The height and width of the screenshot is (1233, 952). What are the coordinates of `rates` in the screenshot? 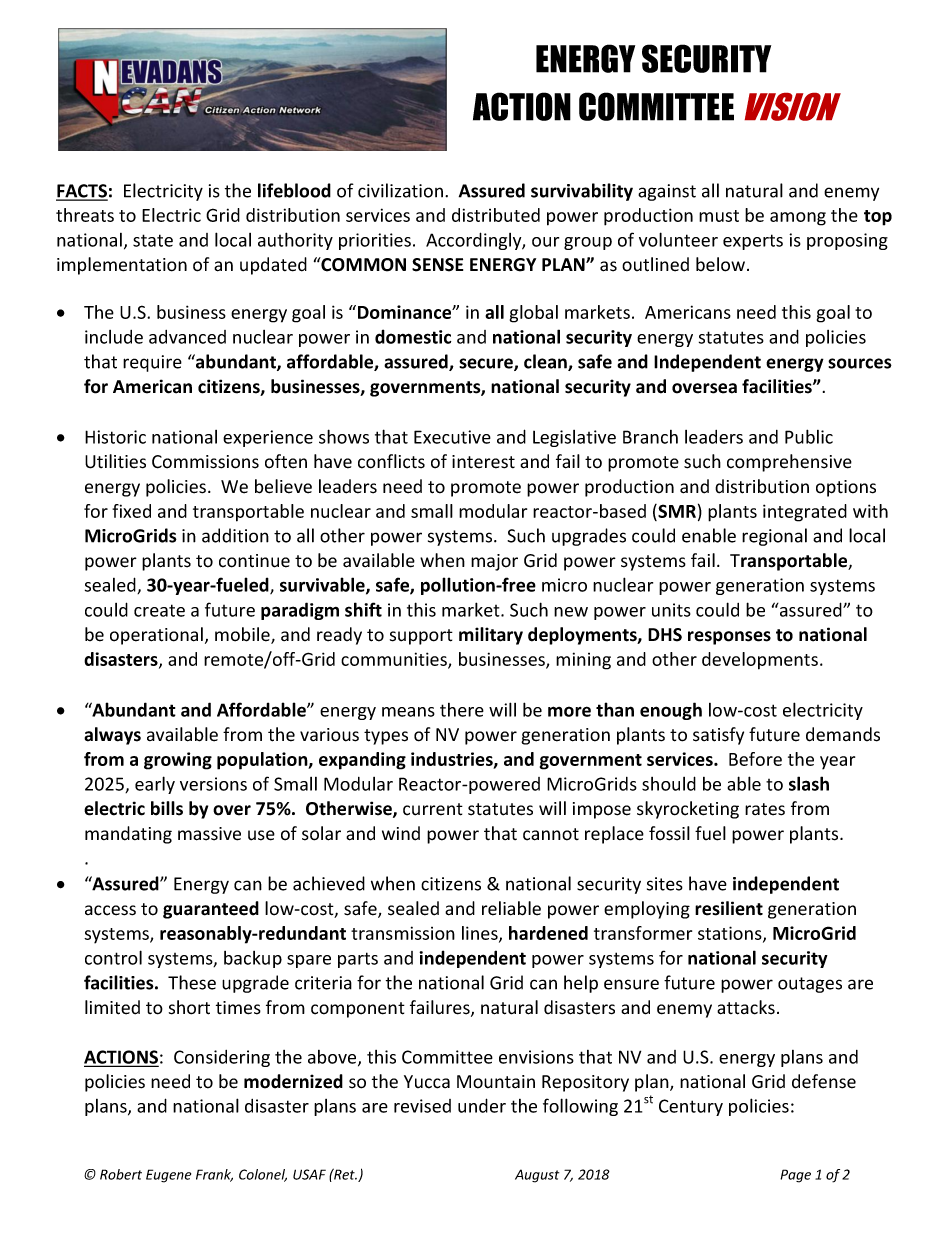 It's located at (765, 809).
